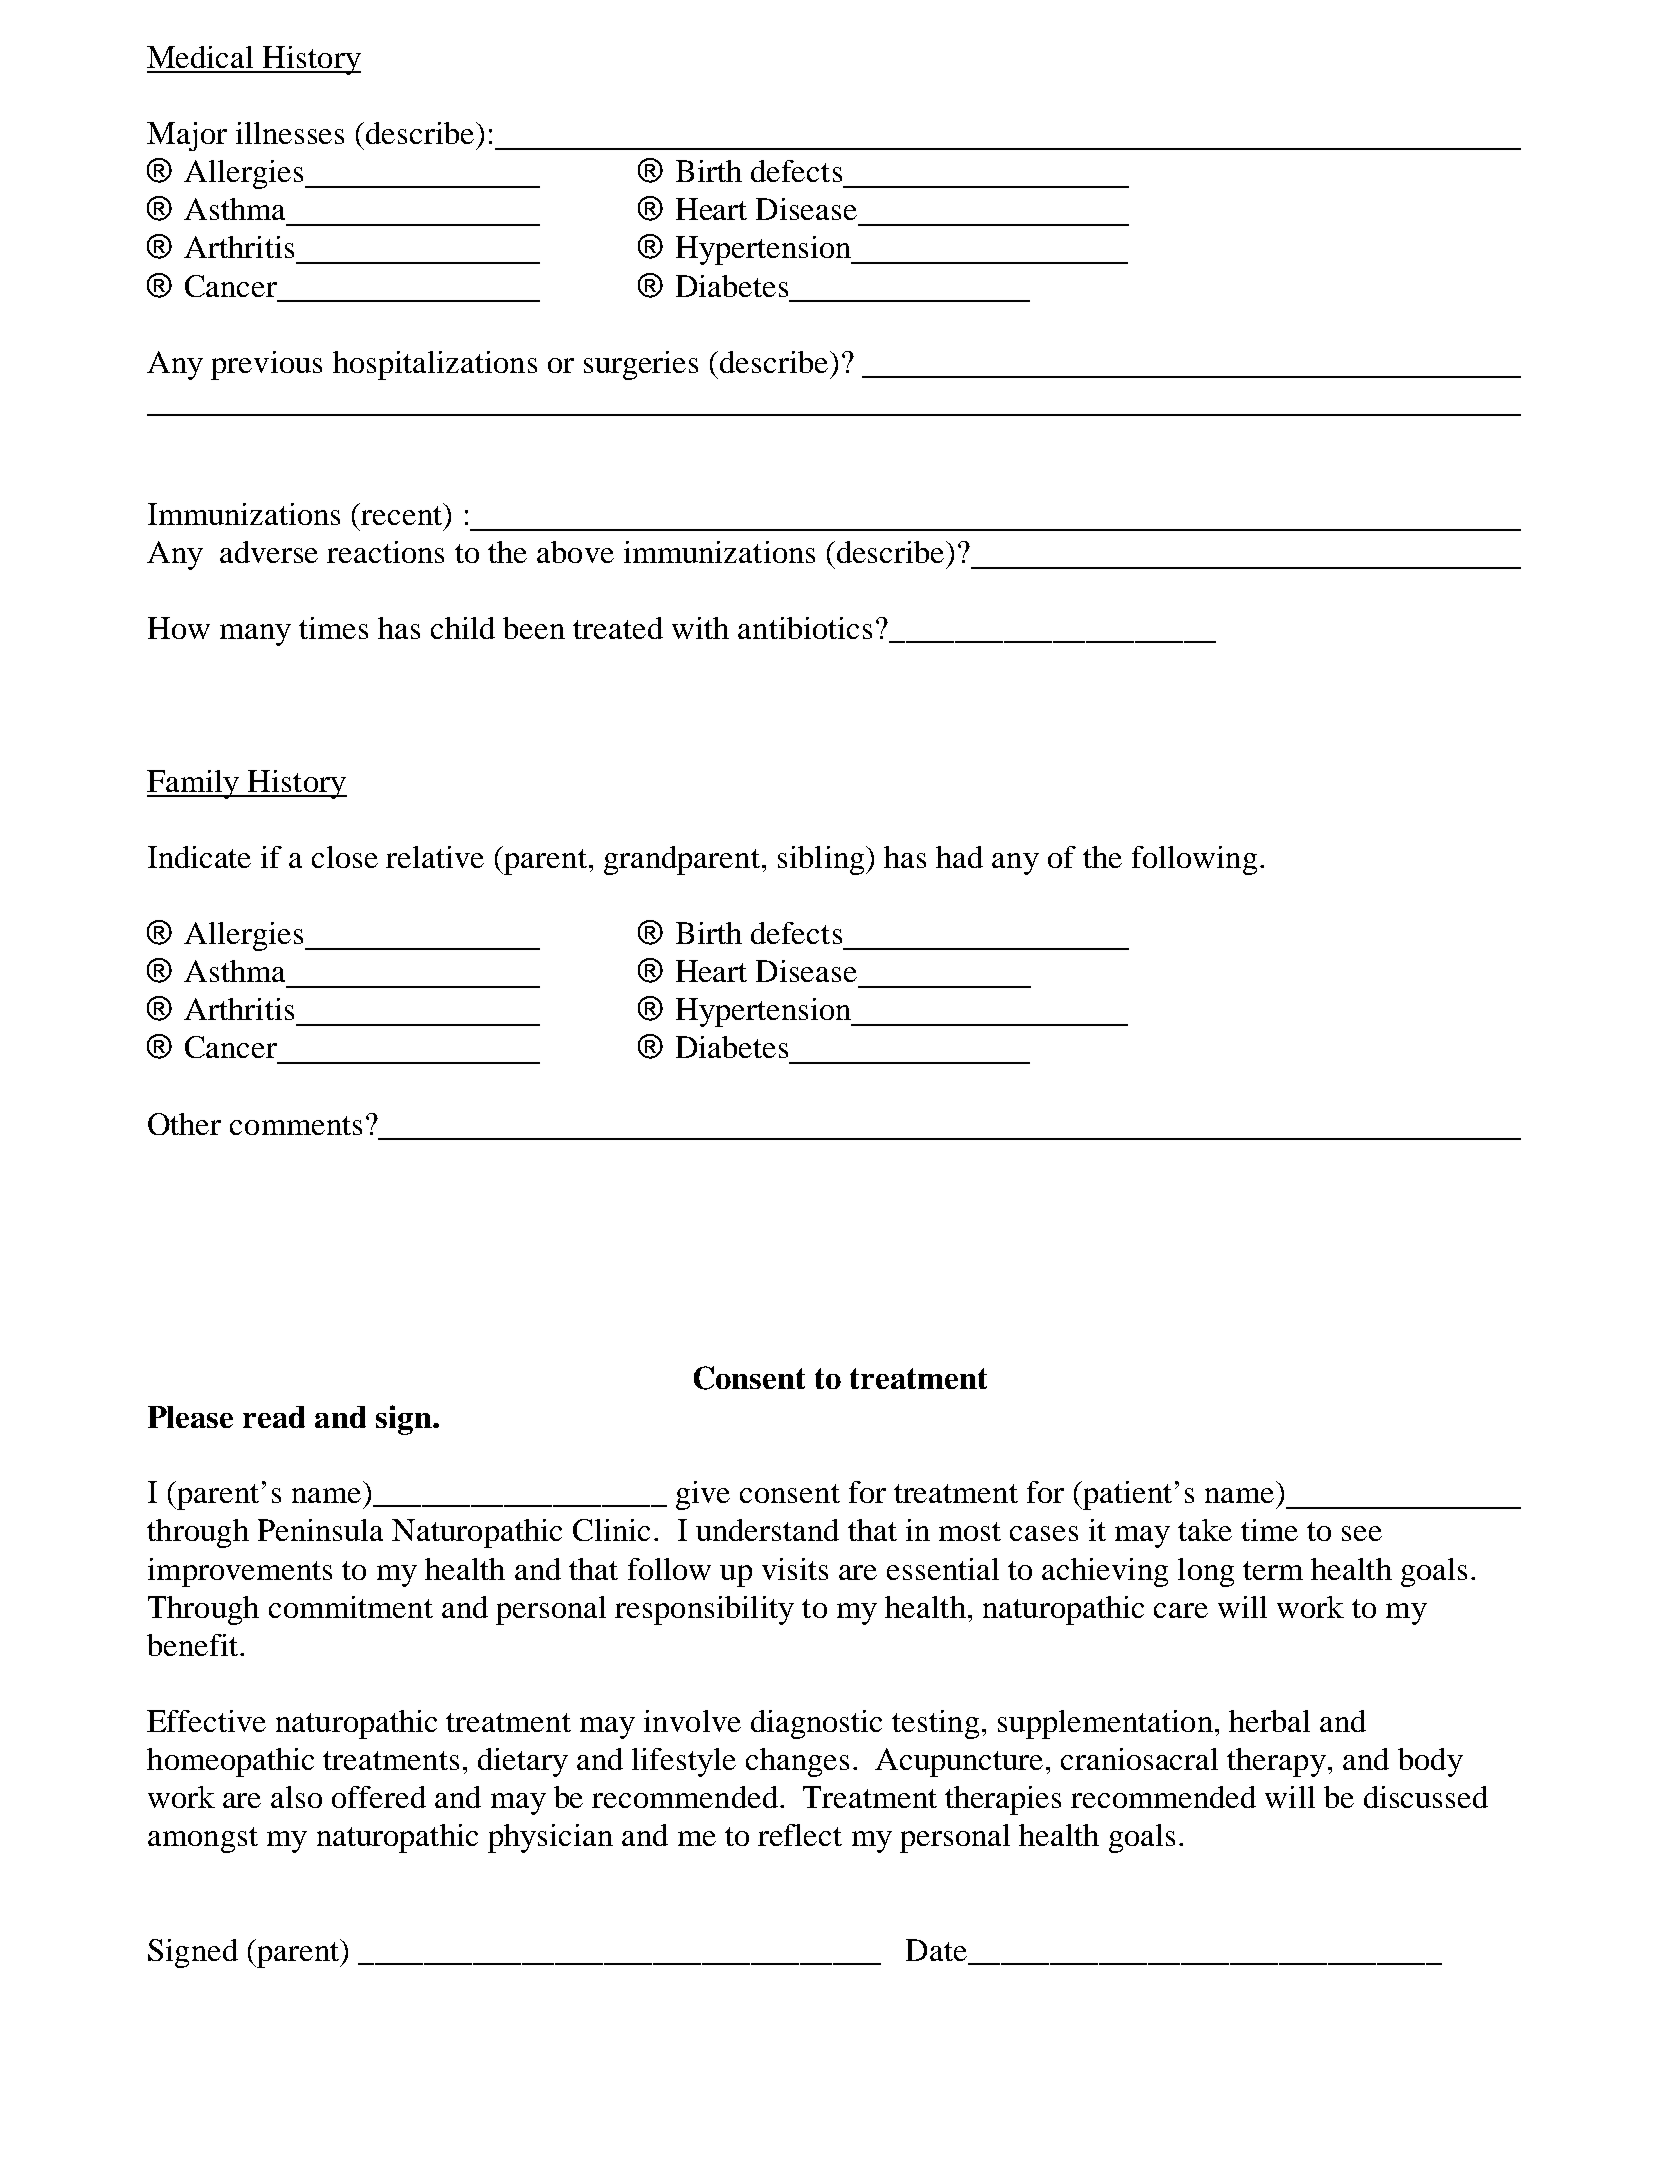 This document has height=2158, width=1668. I want to click on sibling, so click(822, 860).
